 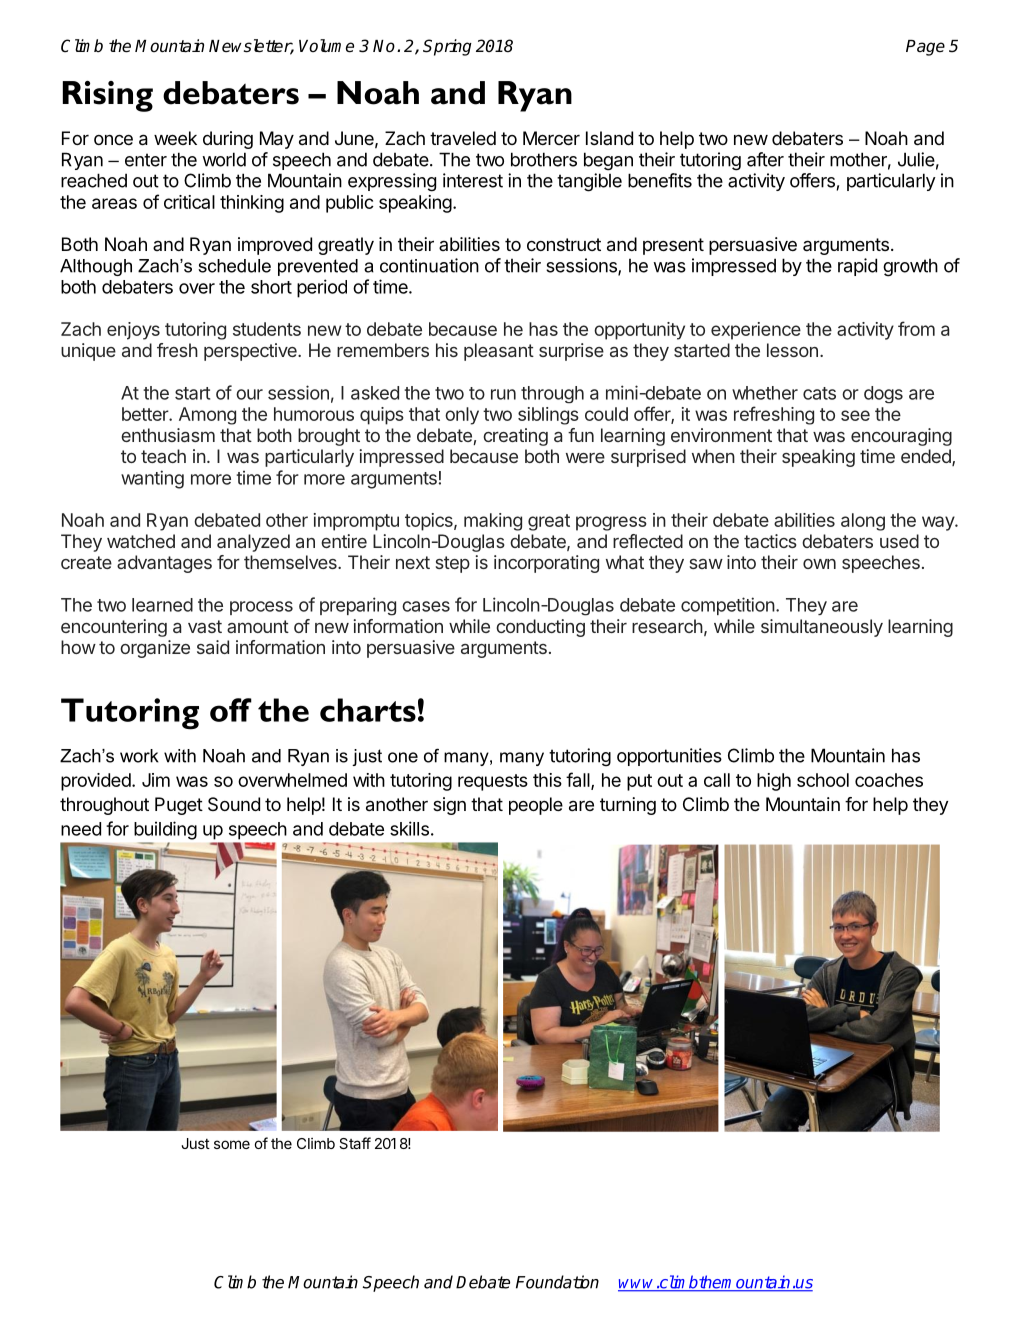 What do you see at coordinates (925, 48) in the screenshot?
I see `Page` at bounding box center [925, 48].
